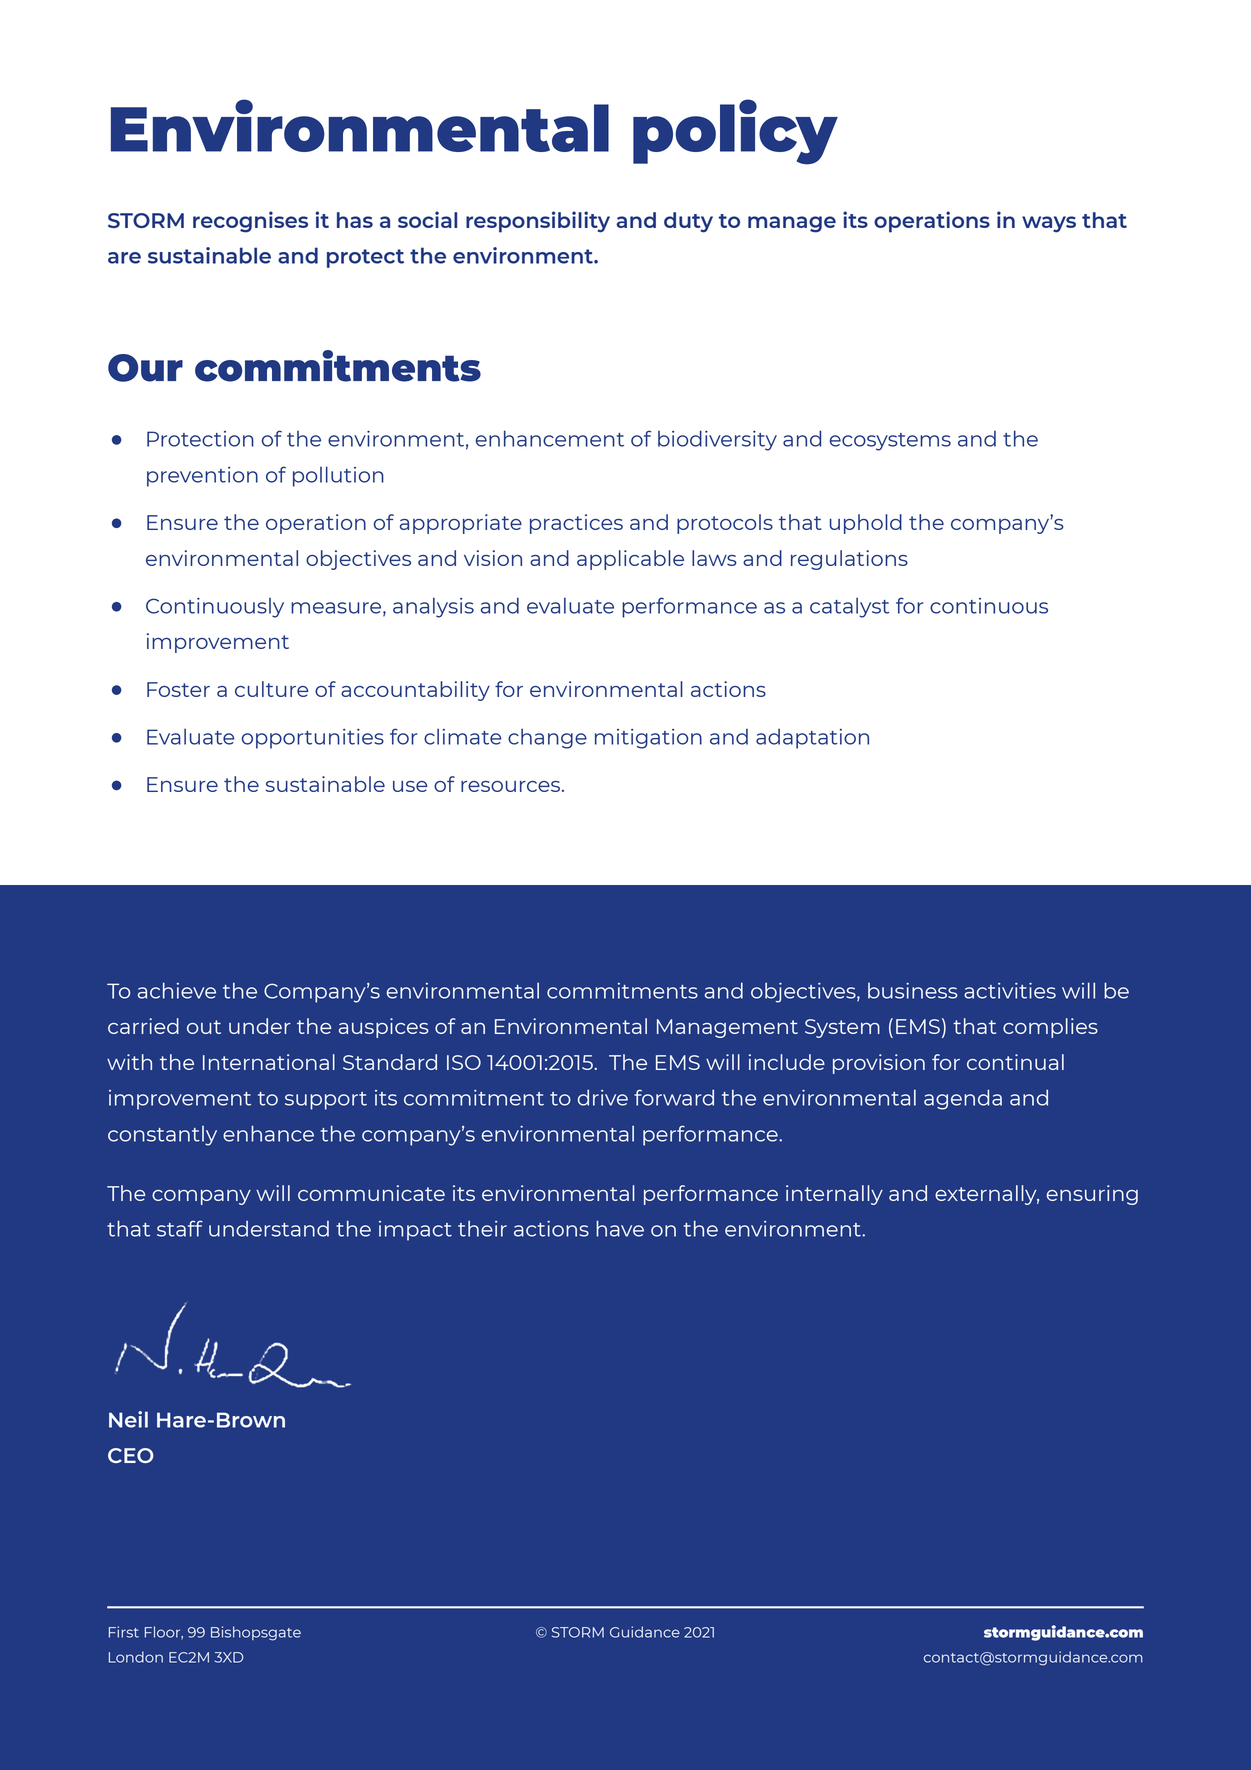 This screenshot has width=1251, height=1770. Describe the element at coordinates (250, 222) in the screenshot. I see `recognises` at that location.
